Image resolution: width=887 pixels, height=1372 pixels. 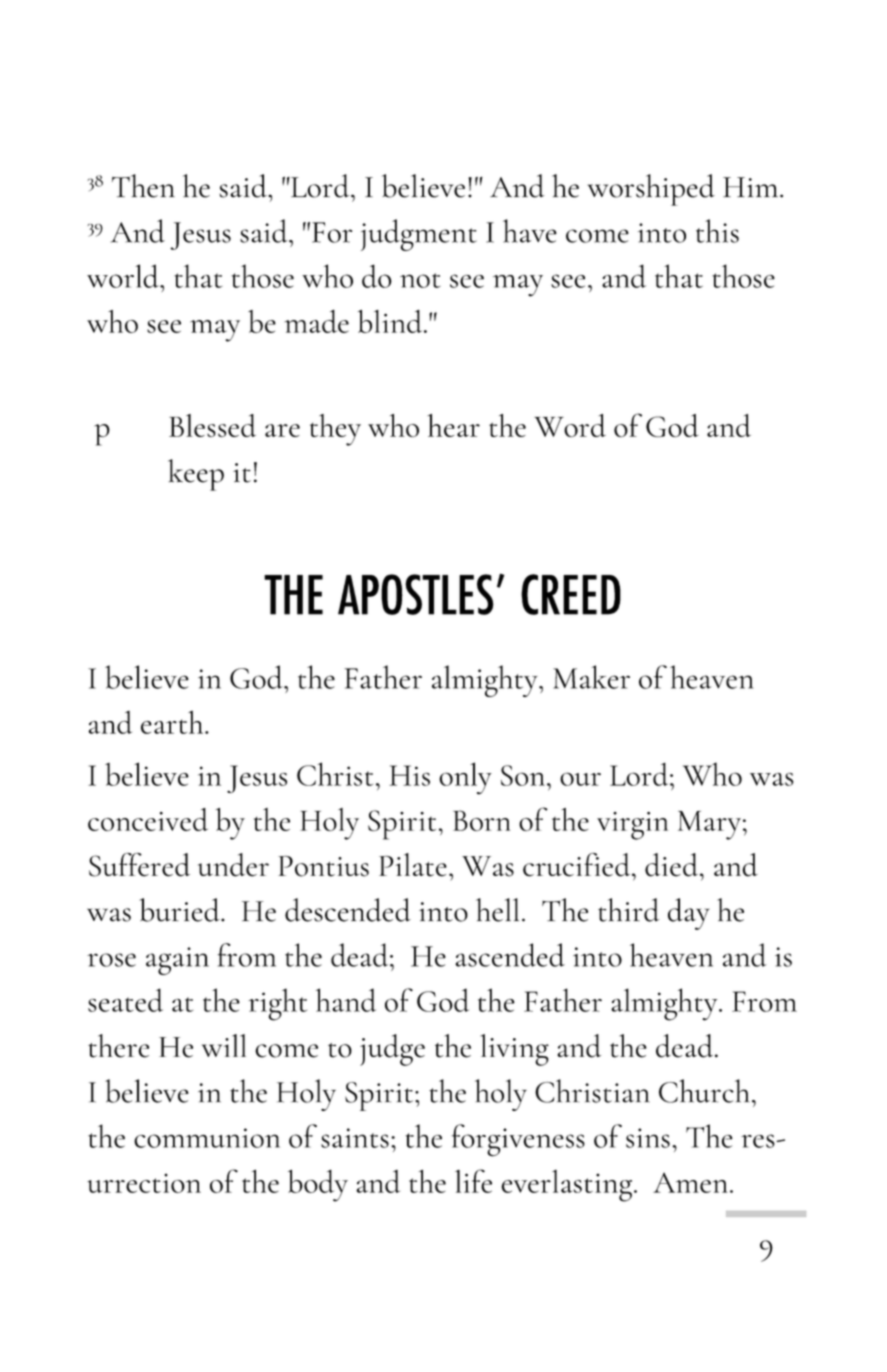 What do you see at coordinates (651, 190) in the screenshot?
I see `worshiped` at bounding box center [651, 190].
